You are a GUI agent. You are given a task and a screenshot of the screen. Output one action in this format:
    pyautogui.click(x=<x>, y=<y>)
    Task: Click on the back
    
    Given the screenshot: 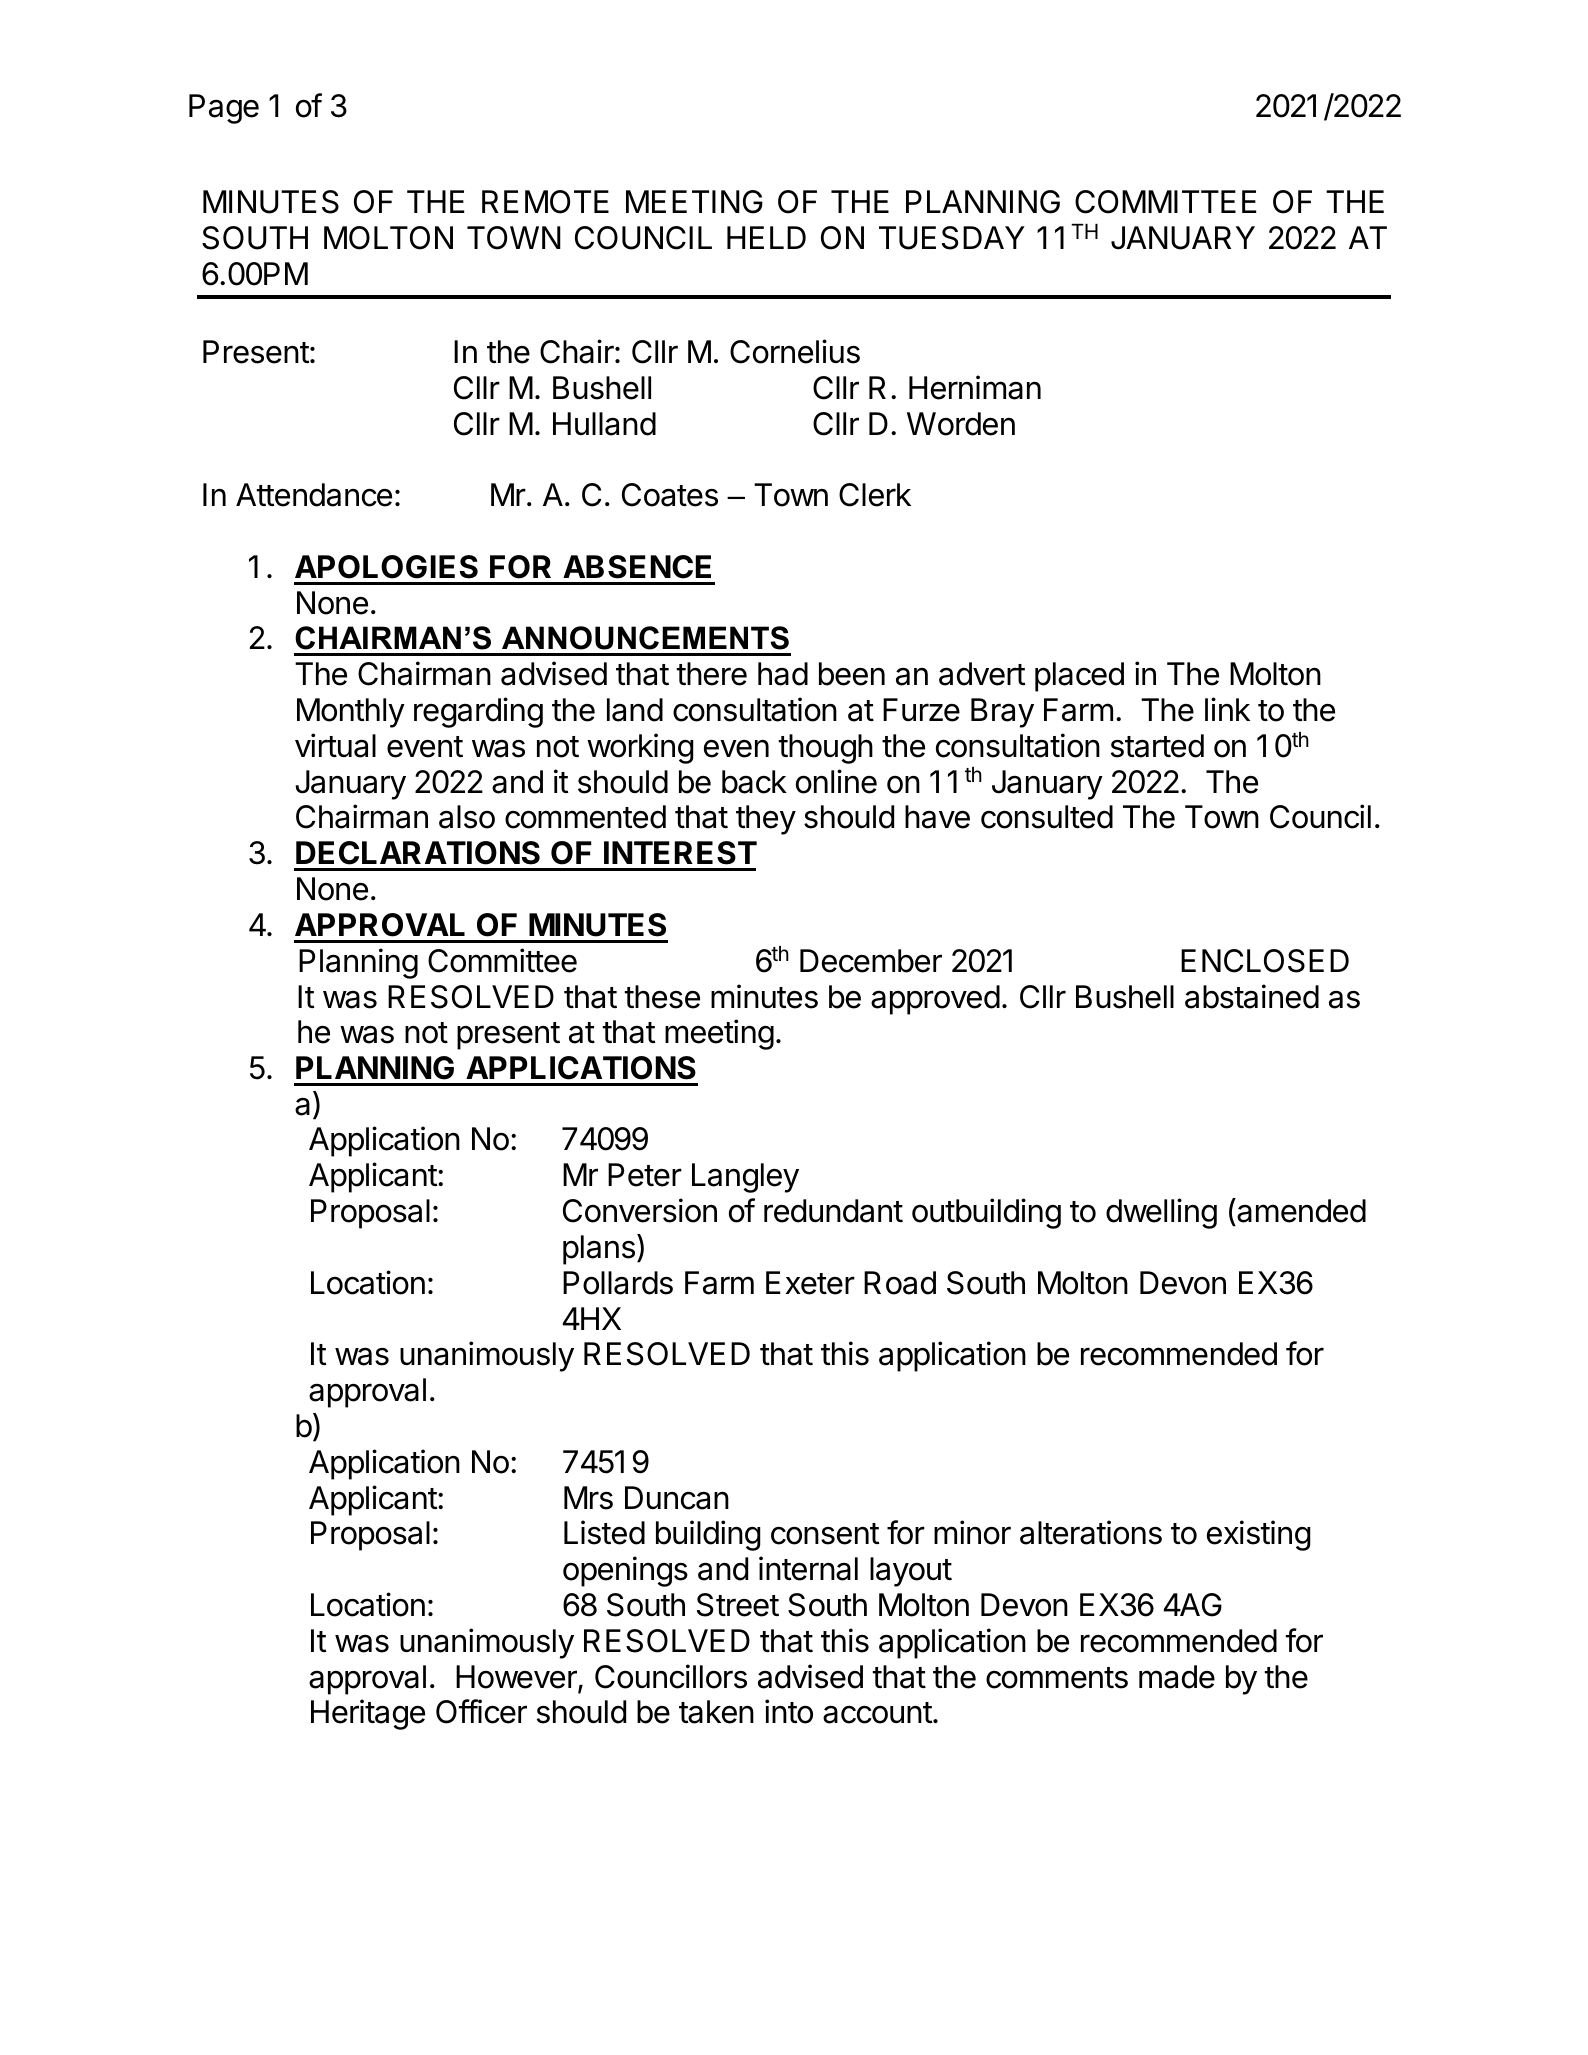 What is the action you would take?
    pyautogui.click(x=754, y=782)
